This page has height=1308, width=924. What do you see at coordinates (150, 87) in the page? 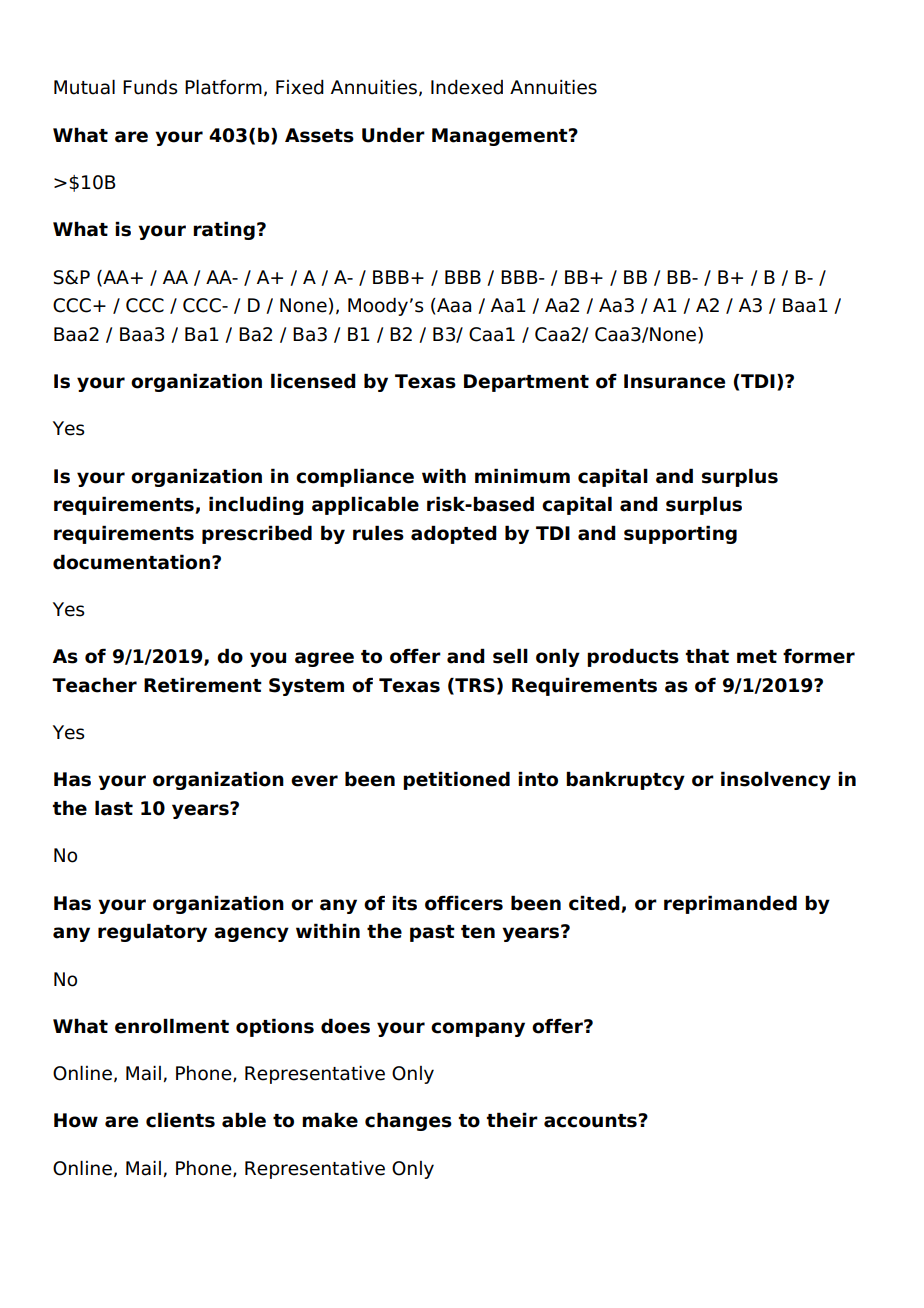
I see `Funds` at bounding box center [150, 87].
